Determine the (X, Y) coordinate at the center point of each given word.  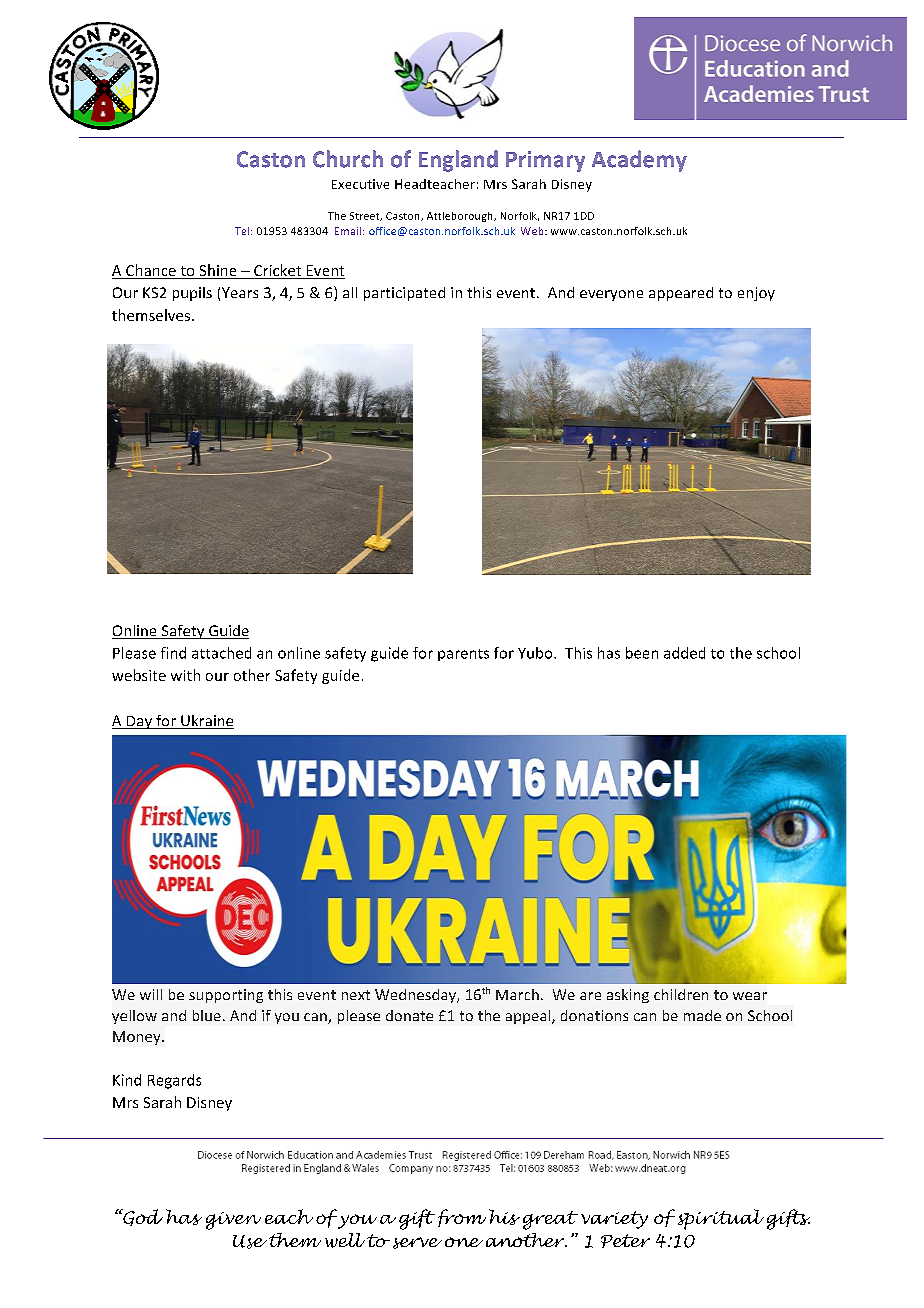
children (681, 994)
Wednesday (417, 996)
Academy (639, 161)
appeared (681, 294)
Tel (243, 231)
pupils (192, 294)
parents (463, 655)
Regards (174, 1081)
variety (614, 1220)
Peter (625, 1241)
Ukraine (206, 722)
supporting (226, 996)
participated (404, 294)
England (458, 161)
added (684, 653)
